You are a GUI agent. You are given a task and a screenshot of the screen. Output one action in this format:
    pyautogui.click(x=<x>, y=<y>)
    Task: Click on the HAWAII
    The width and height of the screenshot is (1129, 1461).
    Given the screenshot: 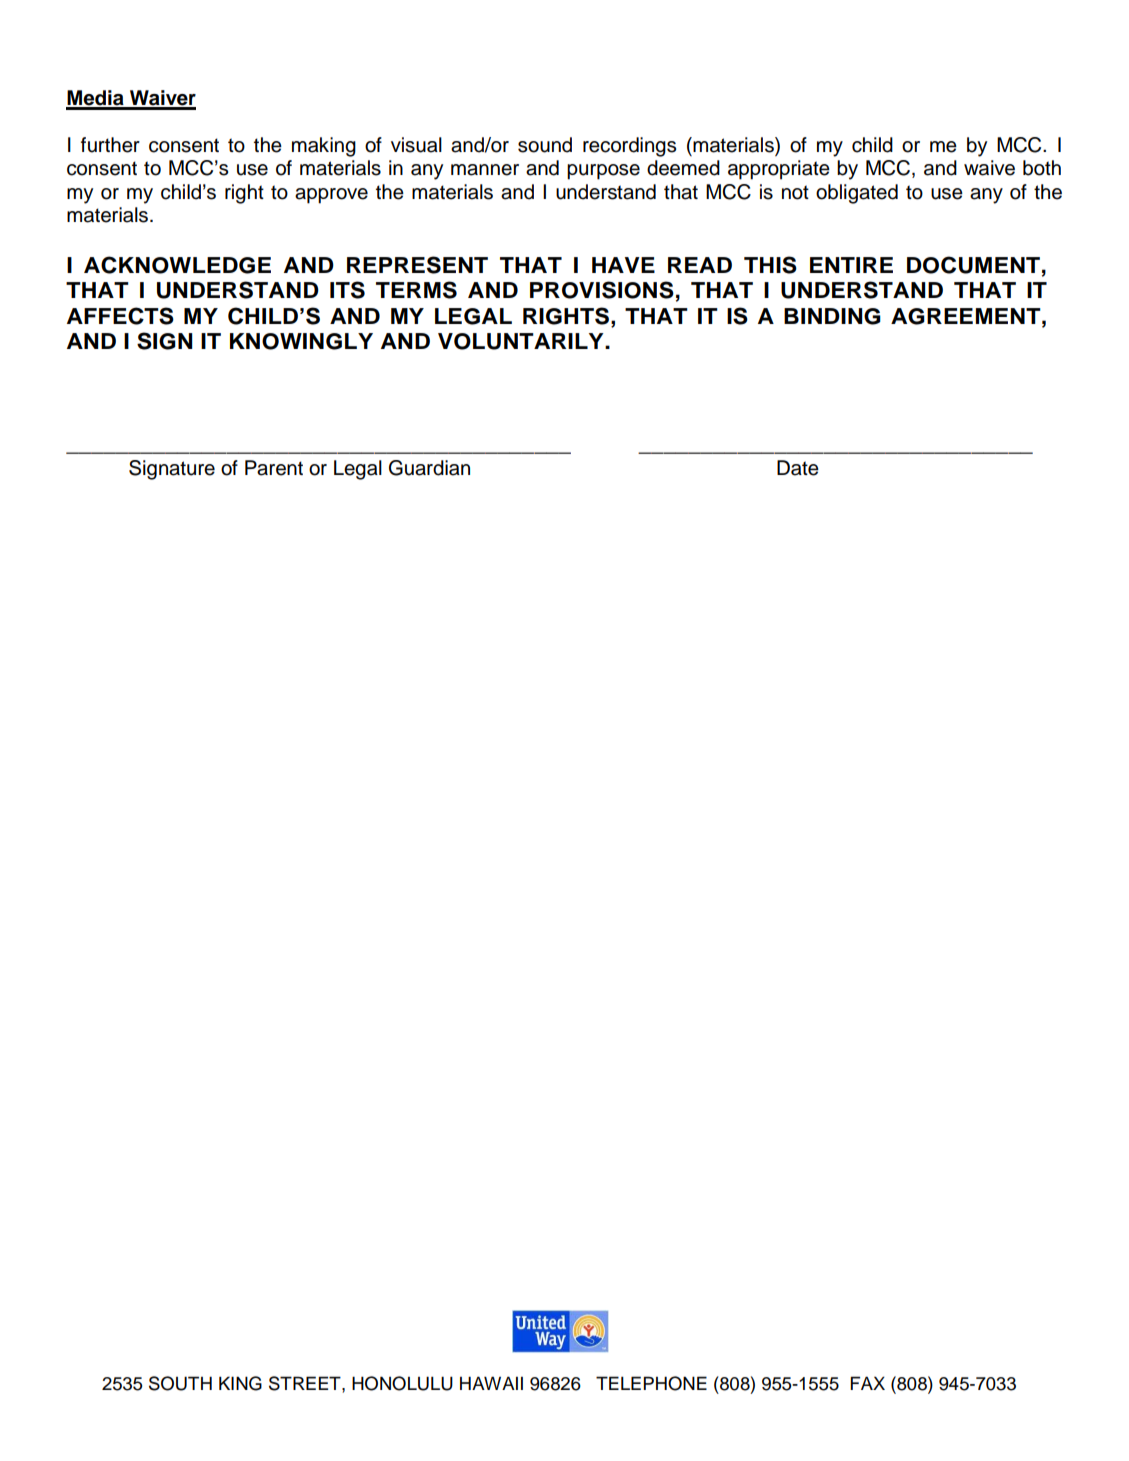 What is the action you would take?
    pyautogui.click(x=491, y=1383)
